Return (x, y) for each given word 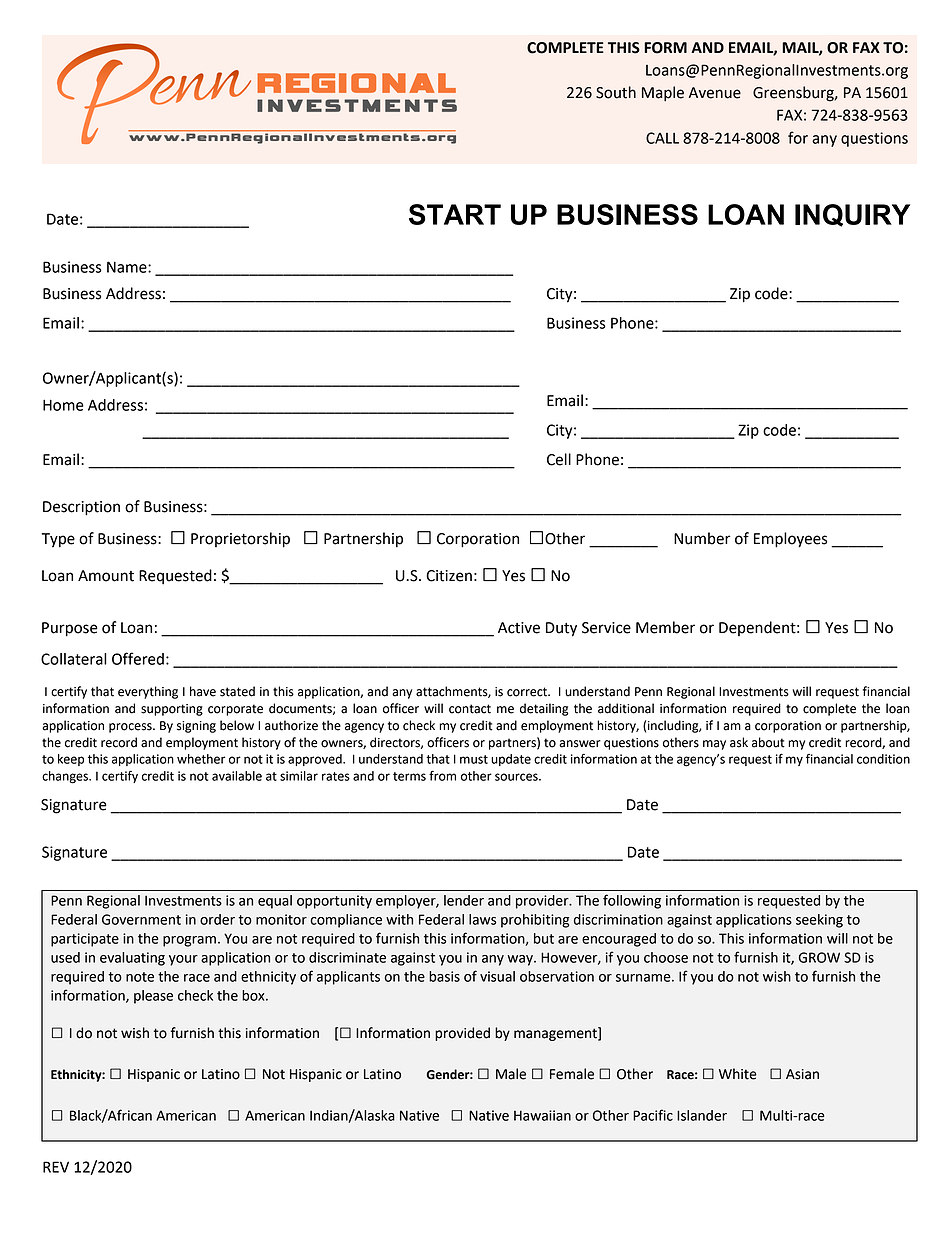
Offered (138, 658)
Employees (790, 540)
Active (519, 628)
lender (464, 900)
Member (665, 627)
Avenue (715, 93)
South (616, 92)
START (455, 214)
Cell (559, 459)
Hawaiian (542, 1115)
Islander (702, 1115)
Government (141, 919)
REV (56, 1167)
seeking (819, 921)
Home (63, 405)
